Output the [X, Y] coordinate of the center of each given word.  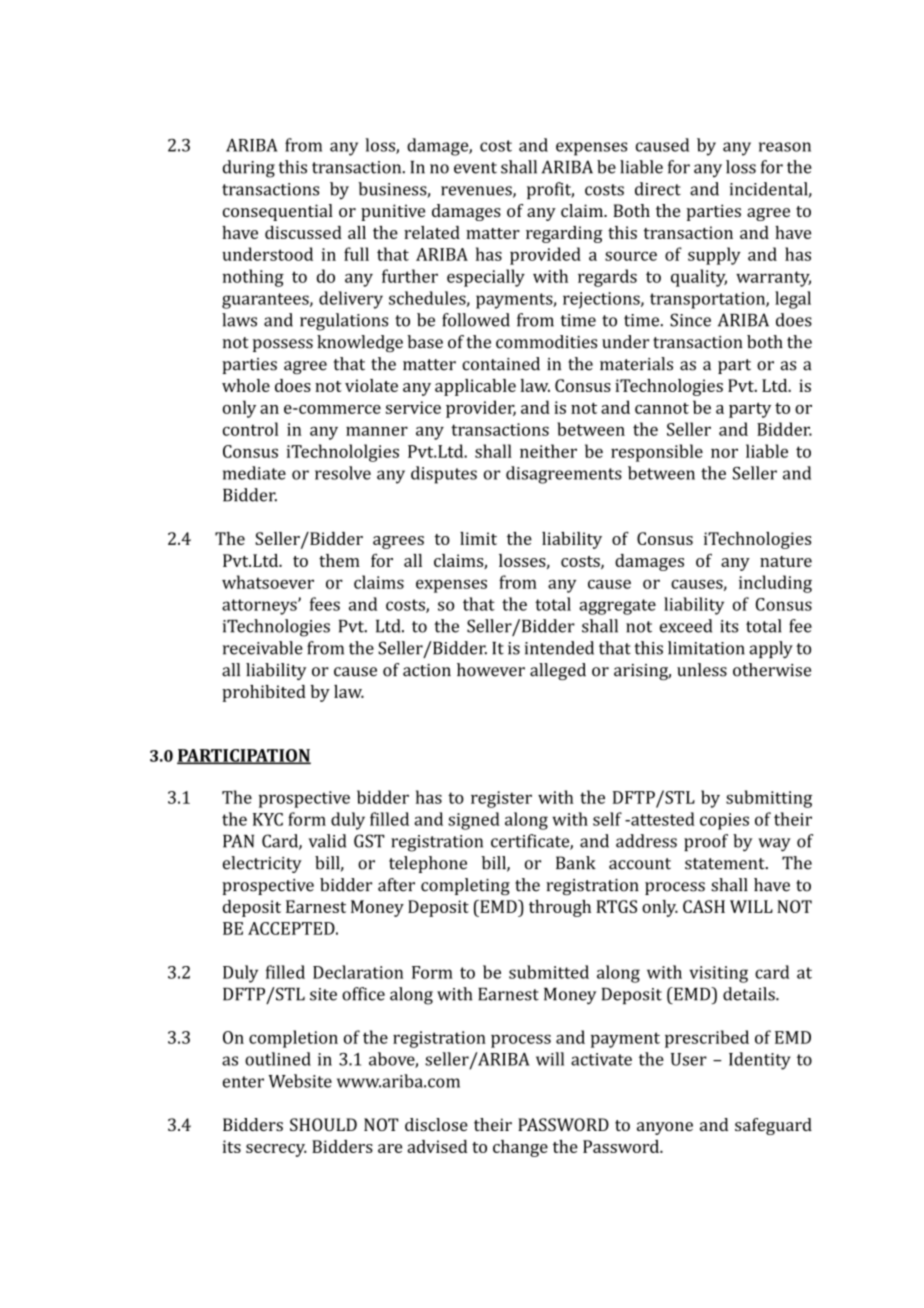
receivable [263, 648]
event [475, 168]
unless [702, 670]
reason [785, 147]
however [491, 670]
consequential [278, 212]
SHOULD [323, 1124]
